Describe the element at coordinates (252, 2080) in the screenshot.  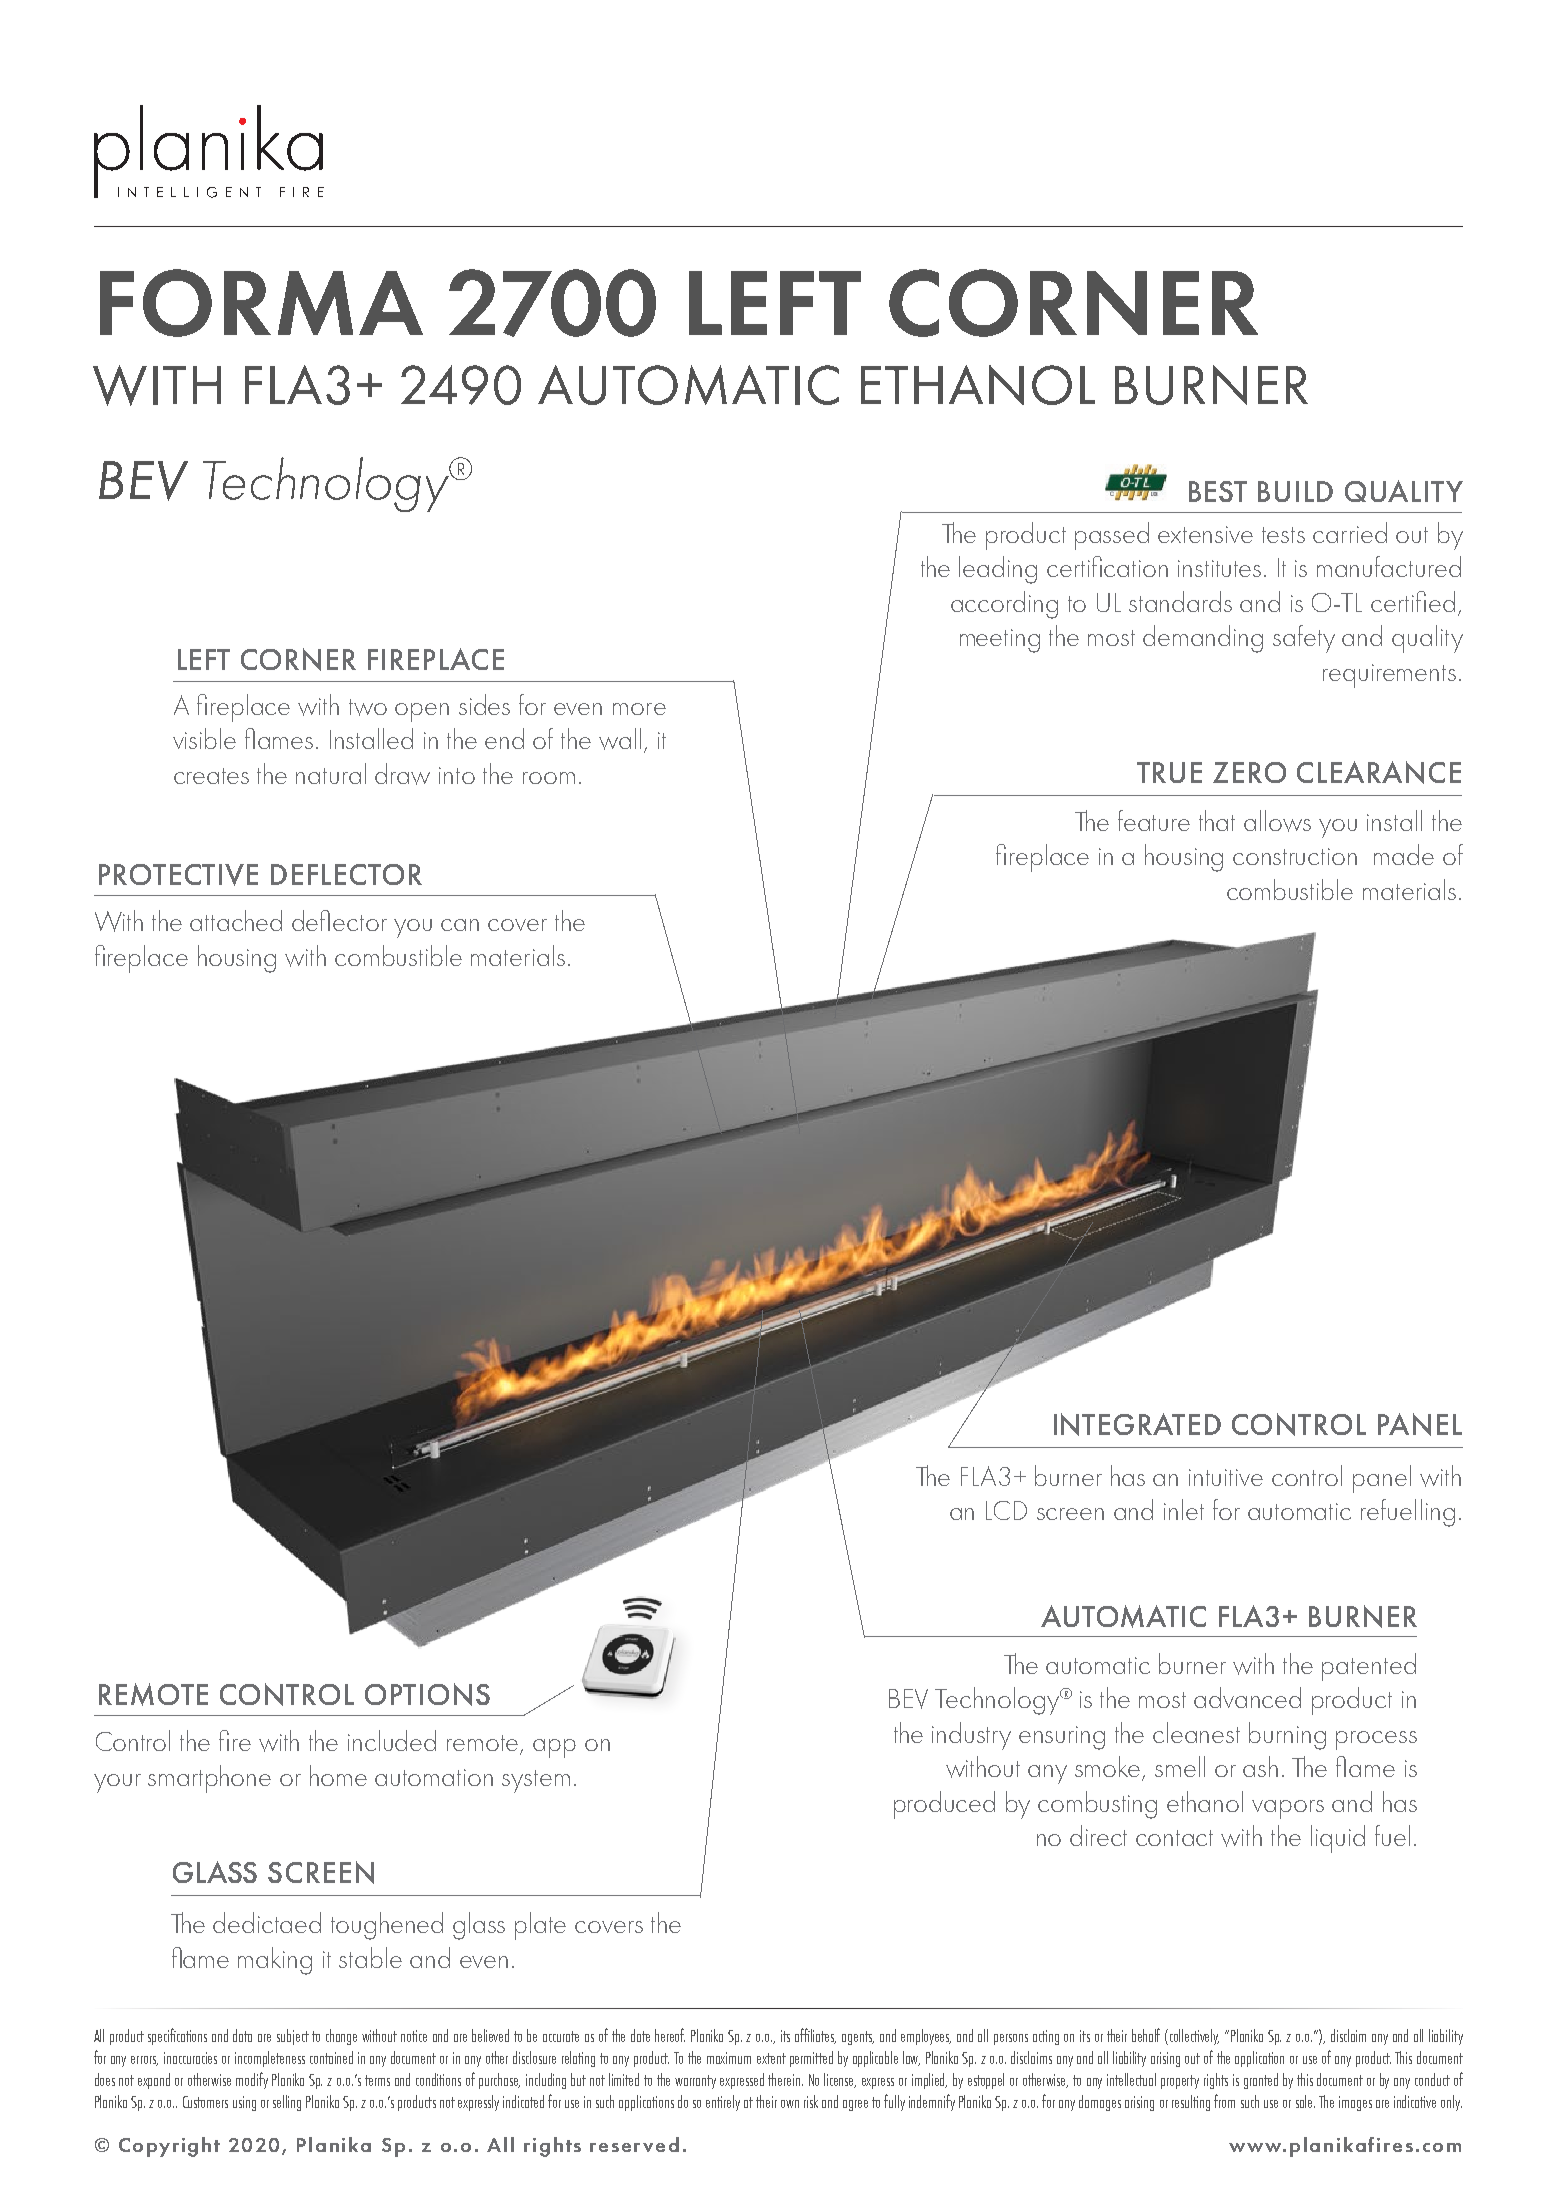
I see `modify` at that location.
